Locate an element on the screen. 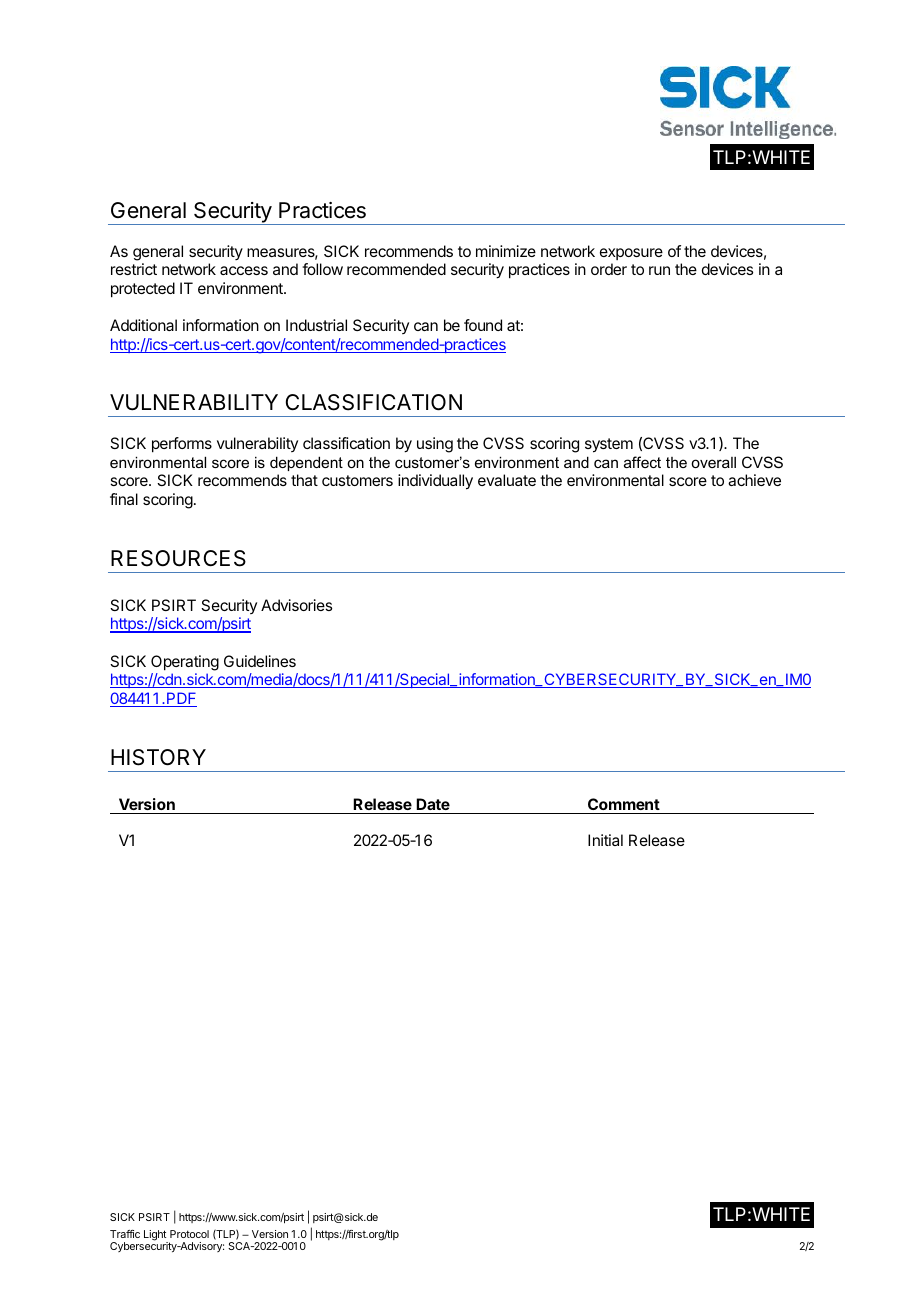 The image size is (924, 1308). run is located at coordinates (659, 270).
